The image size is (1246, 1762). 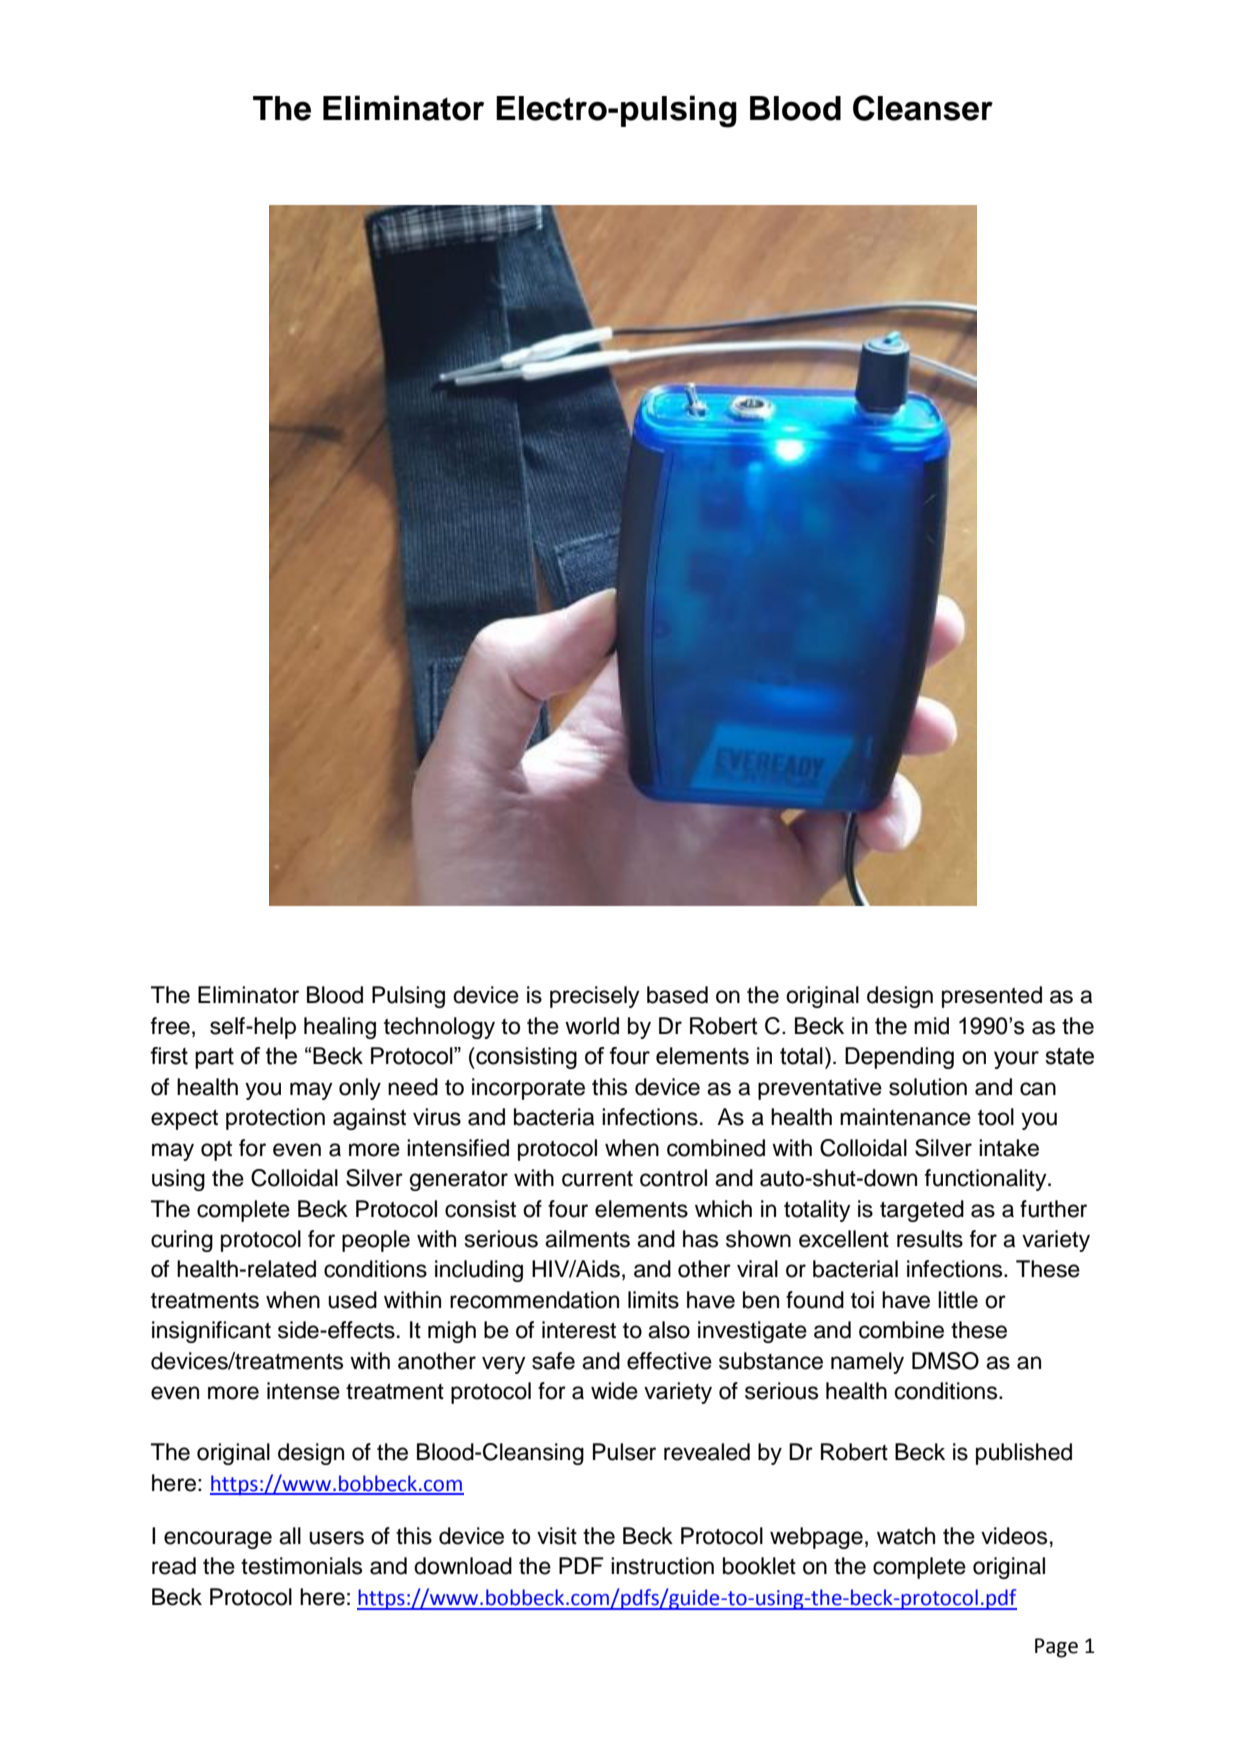 I want to click on solution, so click(x=928, y=1087).
